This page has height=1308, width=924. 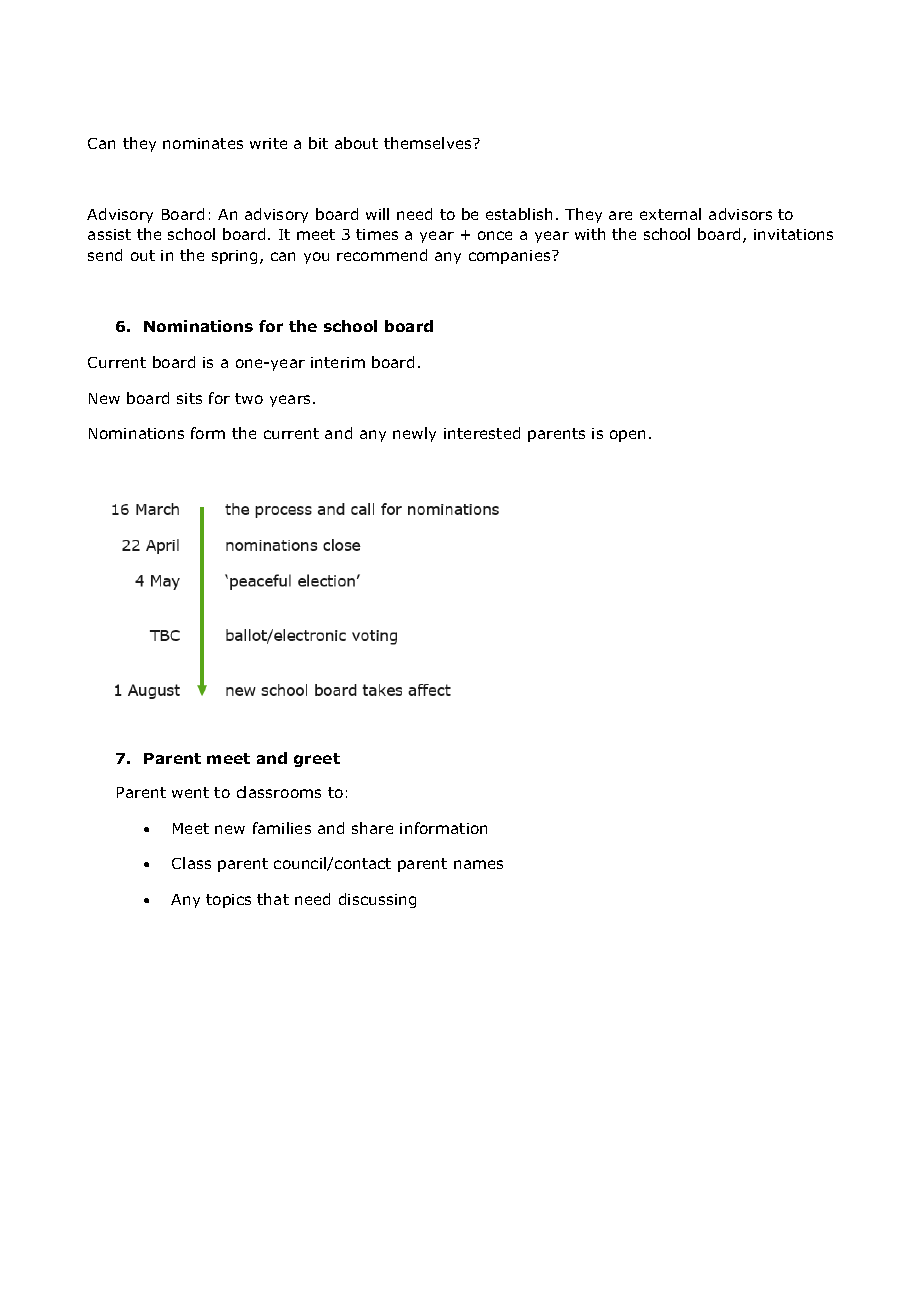 I want to click on share, so click(x=372, y=828).
